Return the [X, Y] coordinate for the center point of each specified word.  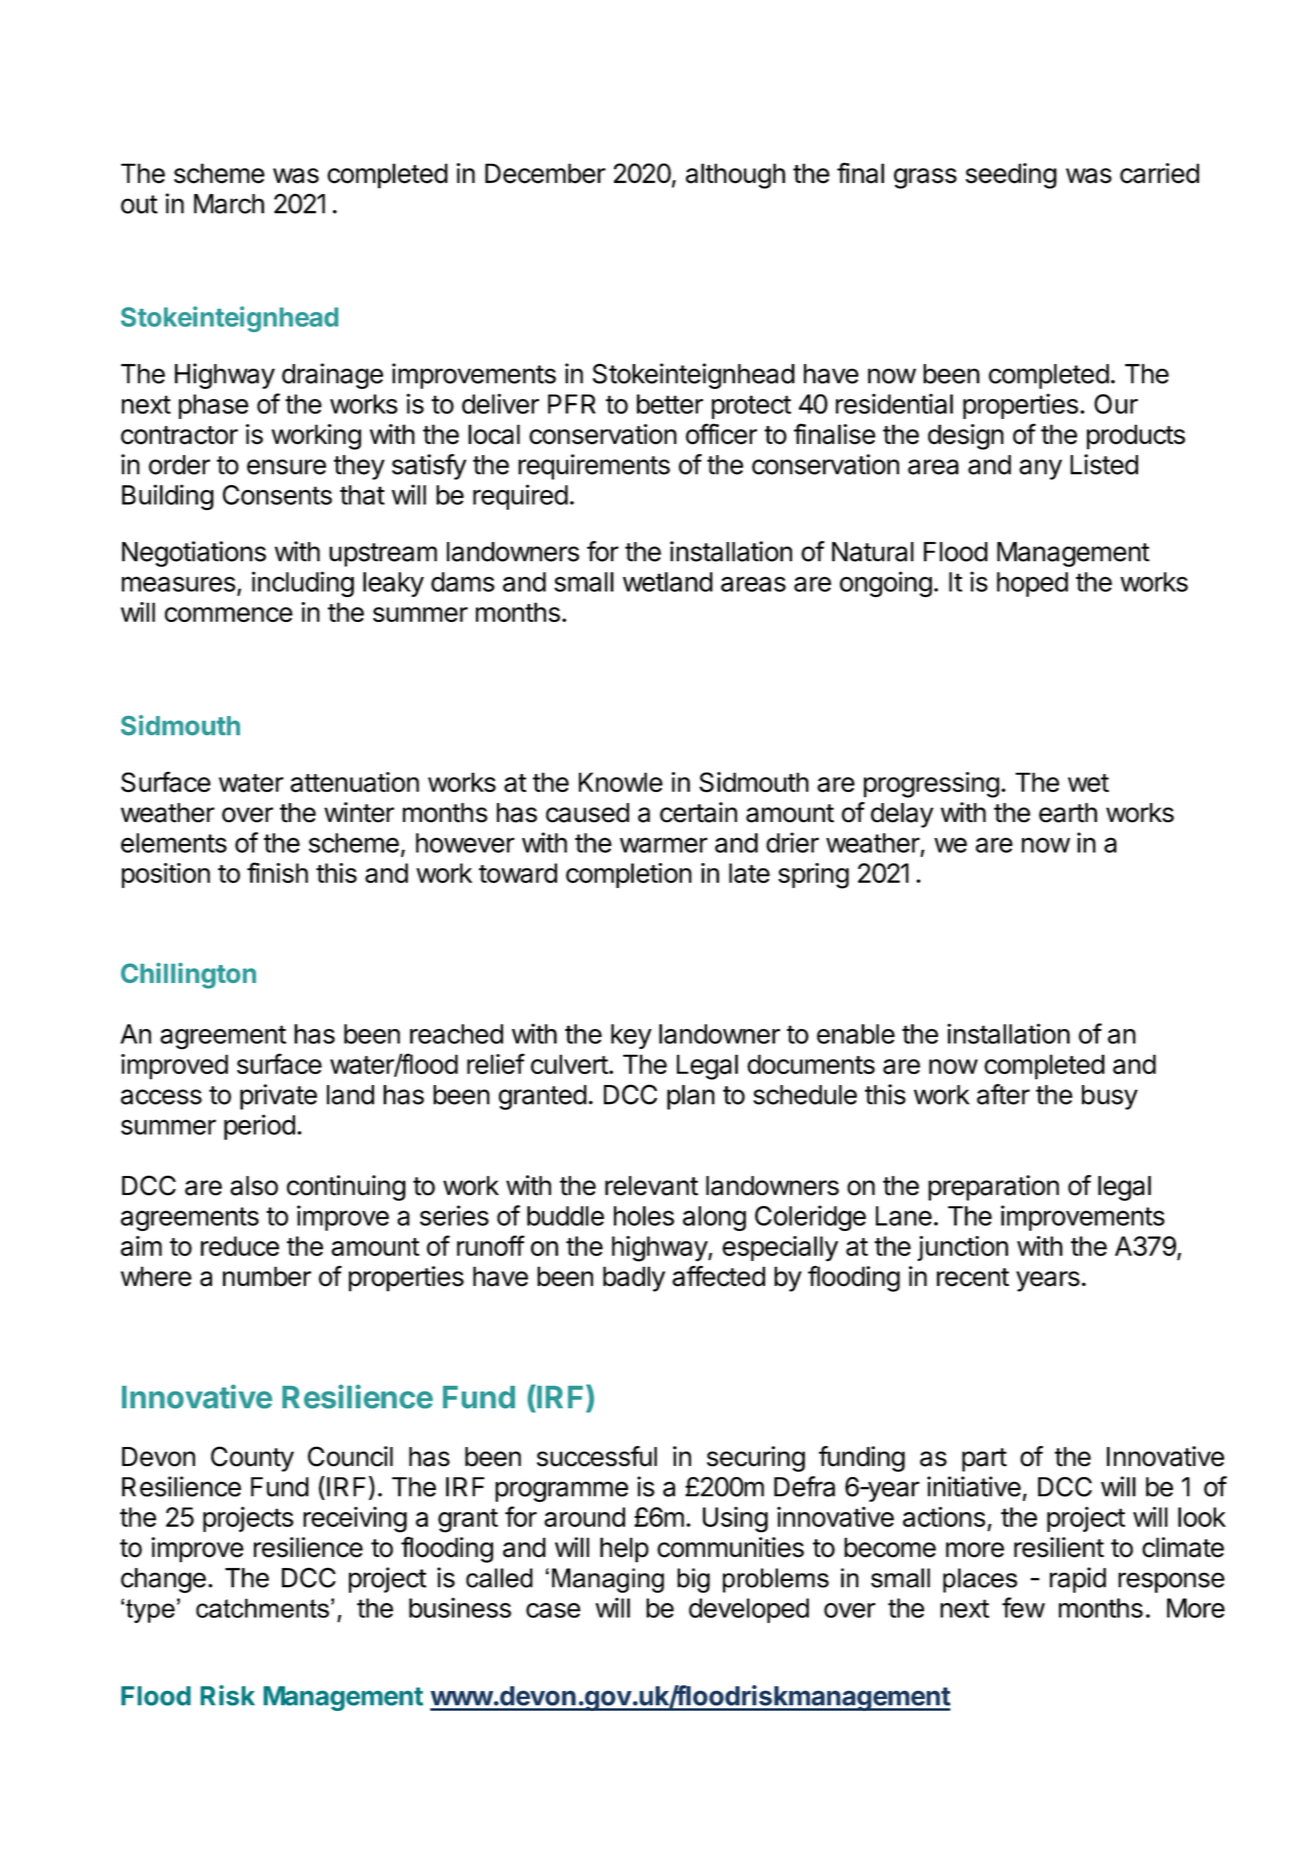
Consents [277, 495]
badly [634, 1279]
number [267, 1276]
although [735, 176]
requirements [594, 467]
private [278, 1097]
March [229, 204]
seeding [1011, 176]
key [631, 1036]
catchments [262, 1608]
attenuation [354, 782]
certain [698, 812]
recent [973, 1277]
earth [1068, 813]
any [1040, 469]
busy [1110, 1097]
